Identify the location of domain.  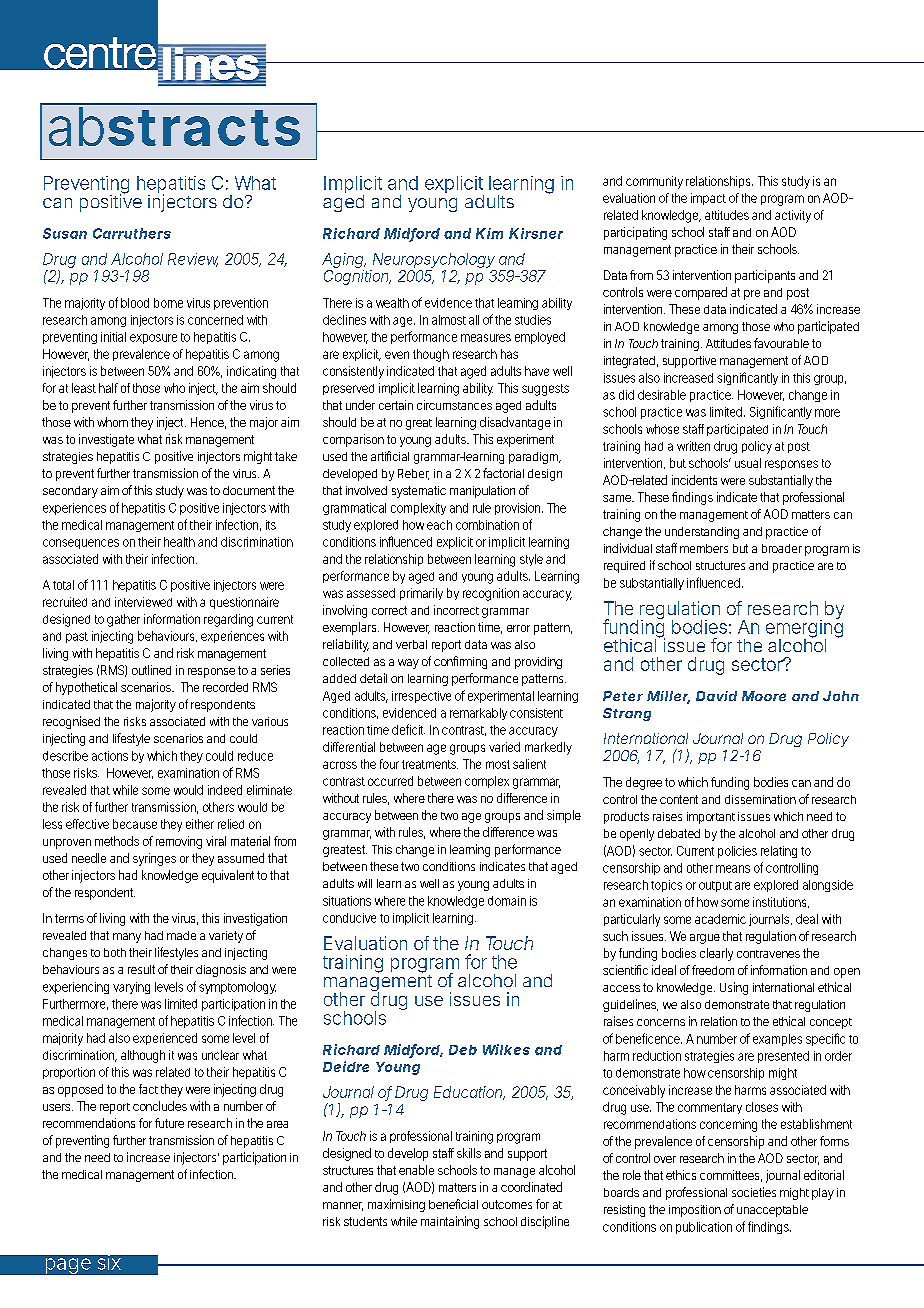
(507, 901).
